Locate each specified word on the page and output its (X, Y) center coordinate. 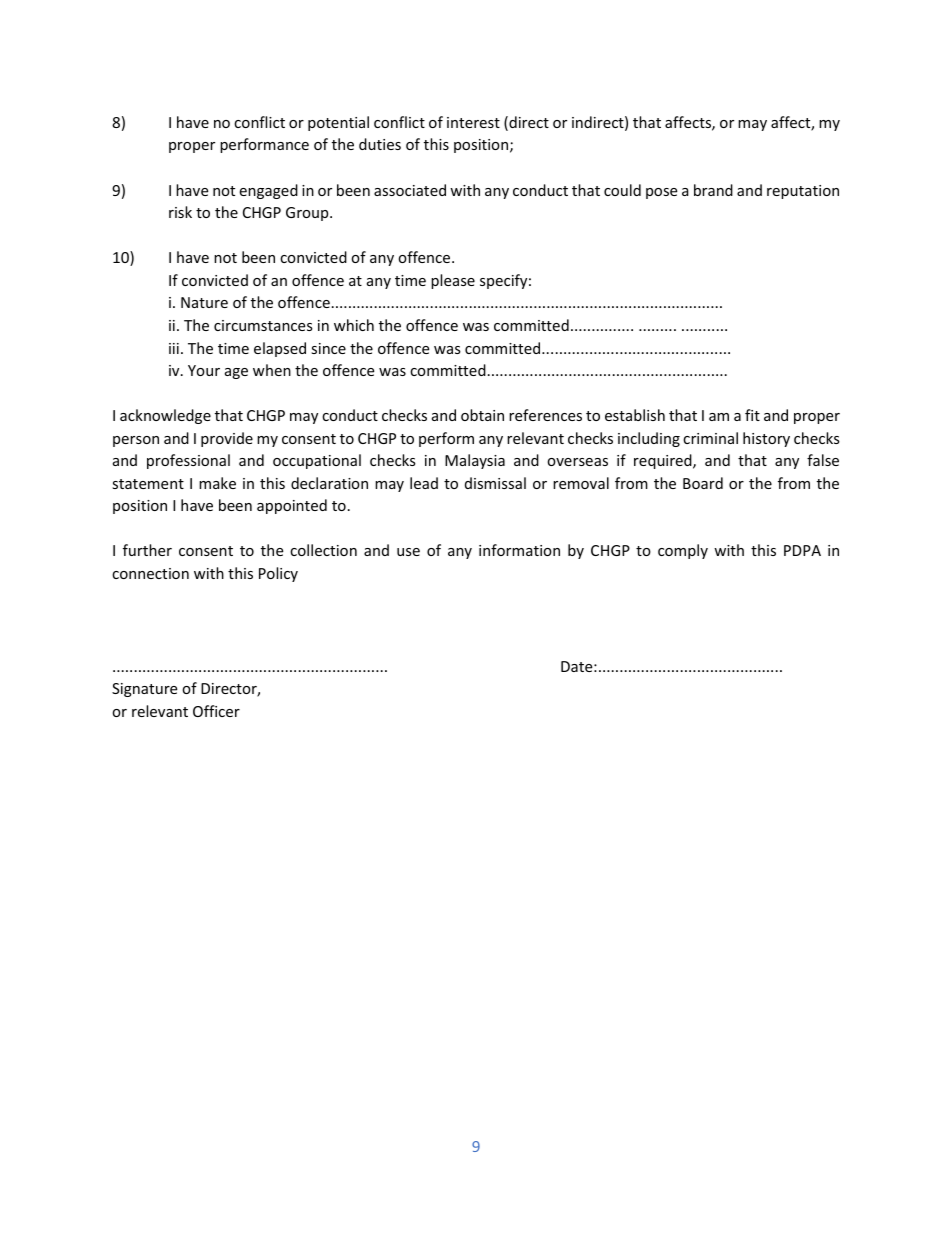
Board (703, 483)
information (519, 550)
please (453, 281)
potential (338, 123)
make (217, 483)
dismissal (495, 483)
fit (752, 415)
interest (473, 122)
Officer (216, 711)
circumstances (263, 325)
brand (713, 190)
